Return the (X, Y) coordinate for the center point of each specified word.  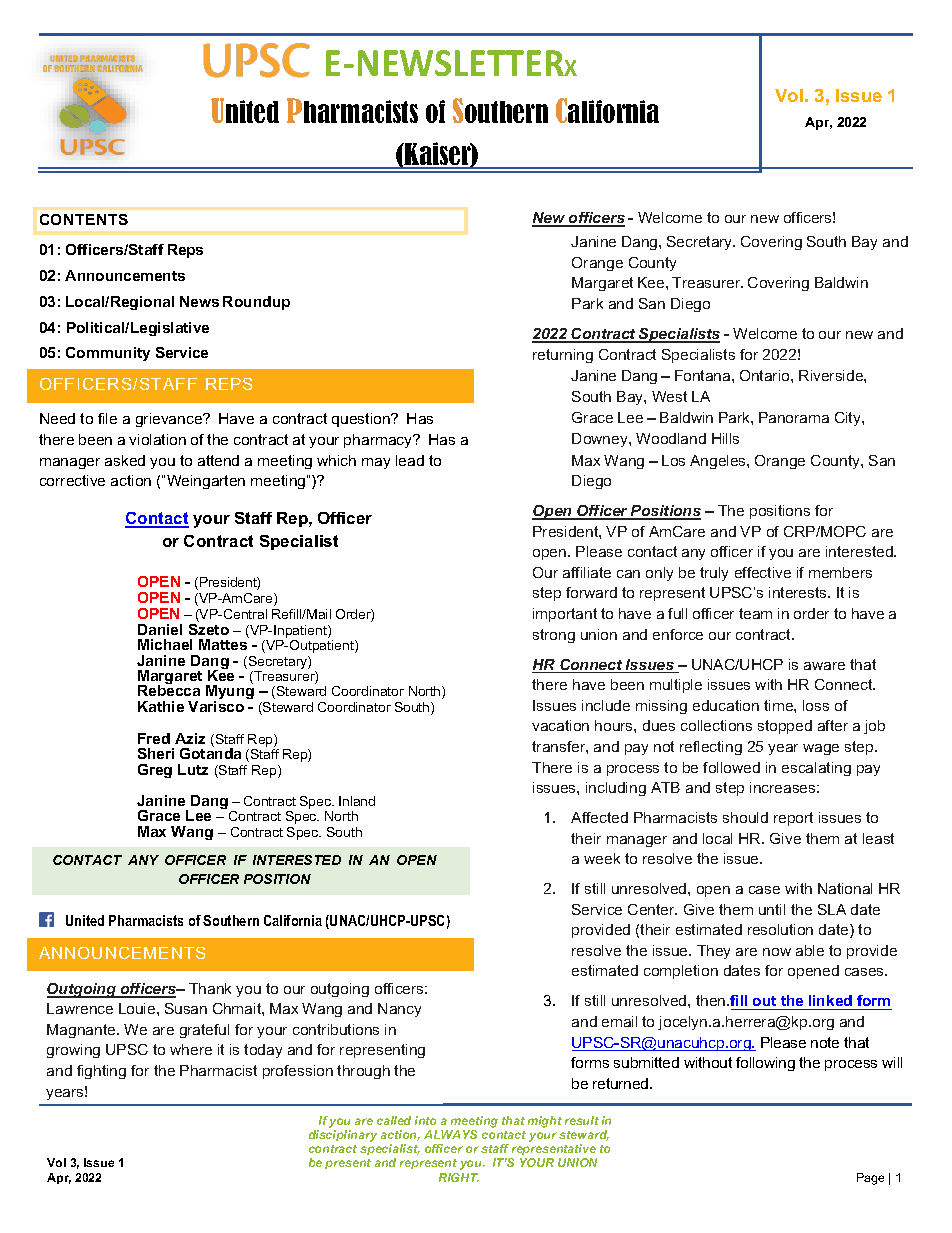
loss (816, 705)
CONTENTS (84, 219)
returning (563, 356)
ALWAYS (450, 1134)
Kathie (161, 706)
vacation (560, 725)
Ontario (766, 375)
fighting (101, 1072)
